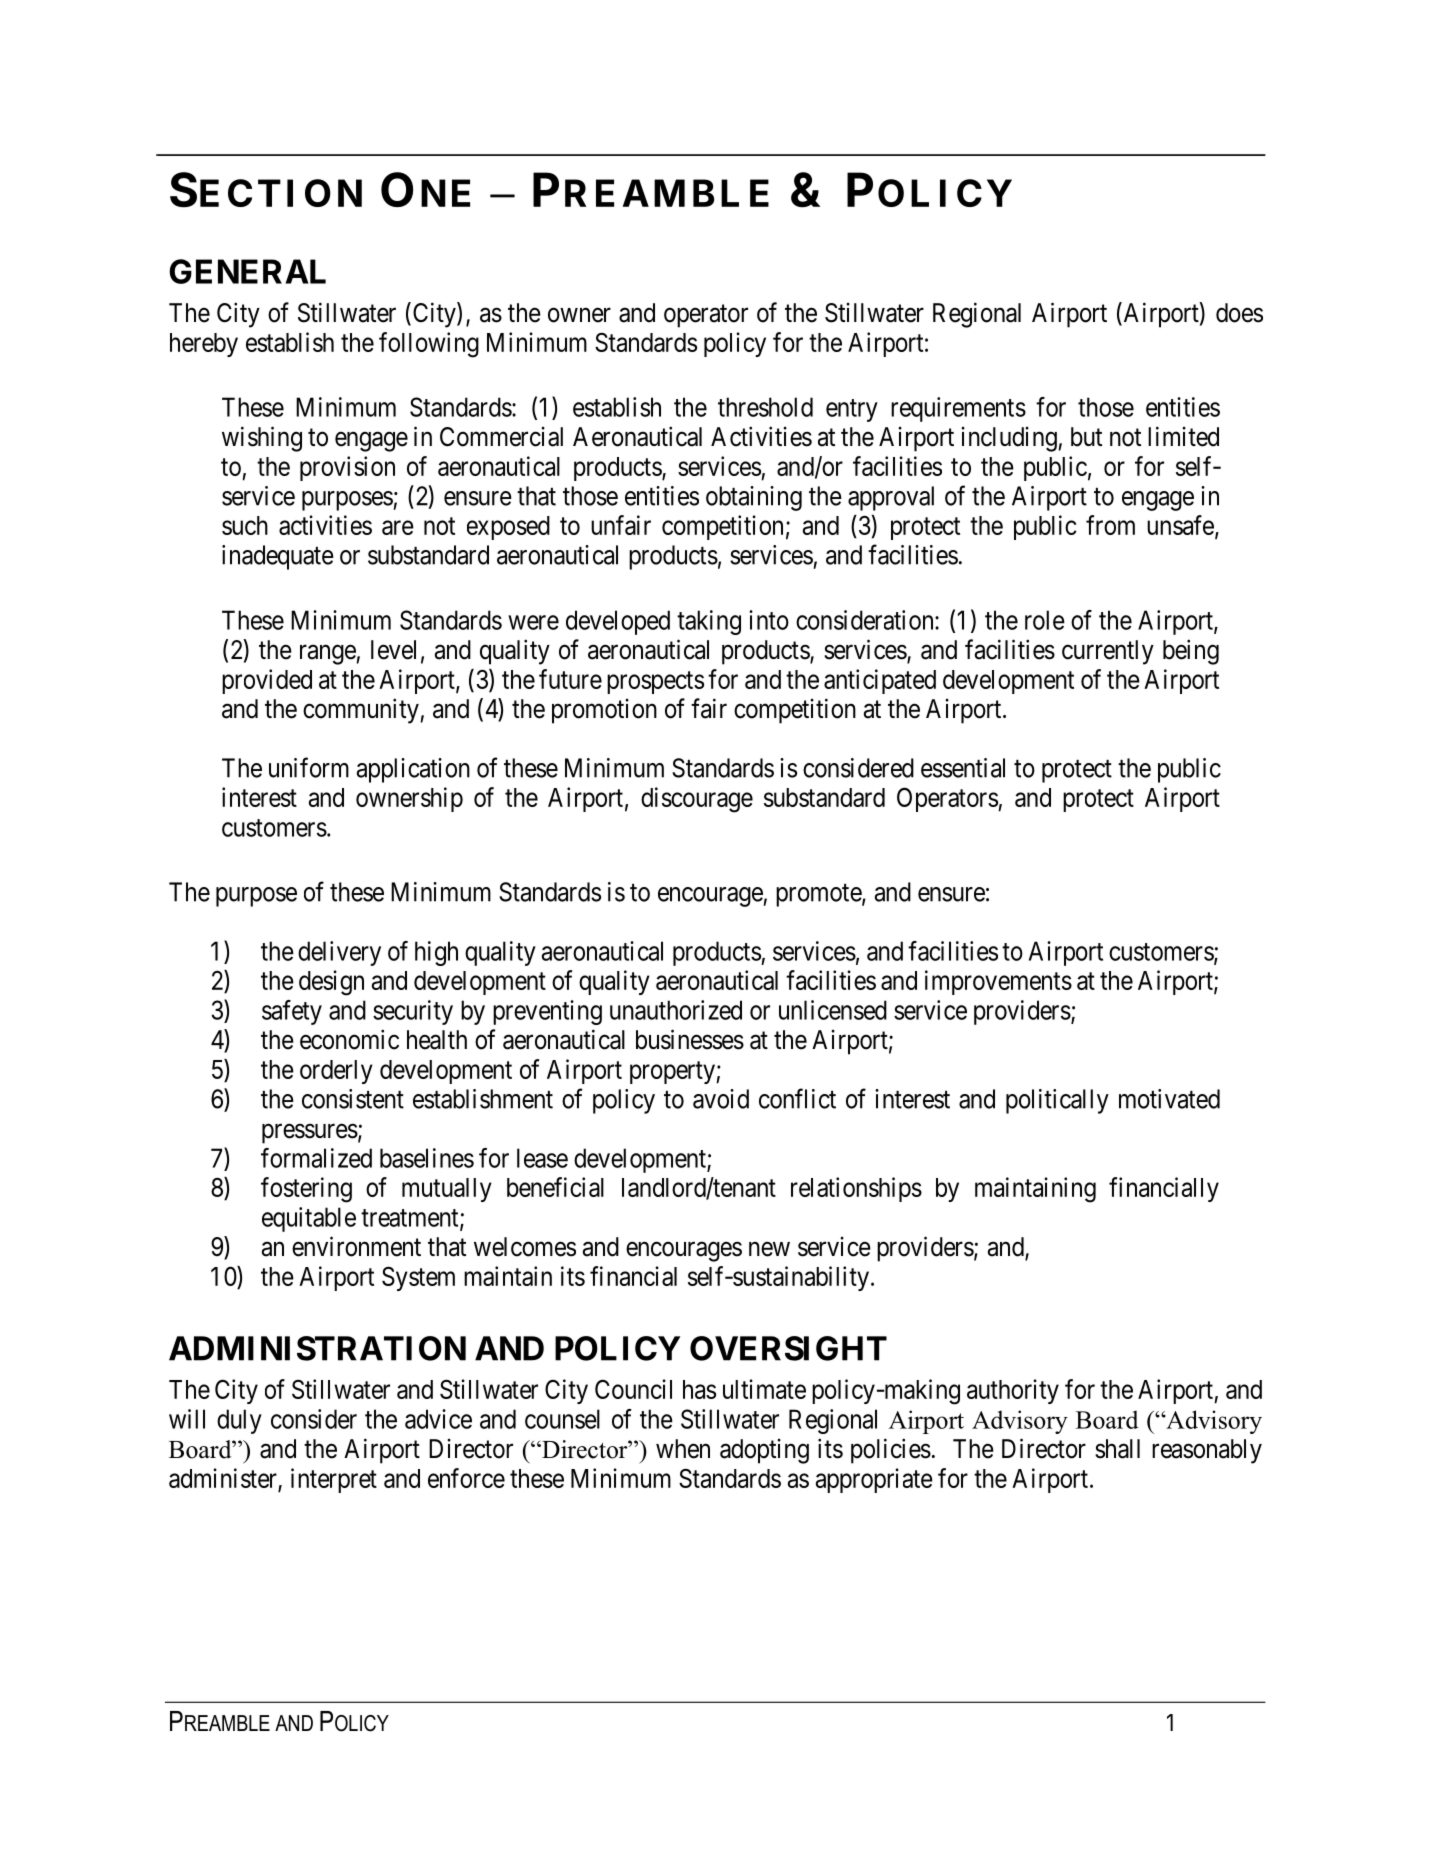  Describe the element at coordinates (765, 407) in the document. I see `threshold` at that location.
